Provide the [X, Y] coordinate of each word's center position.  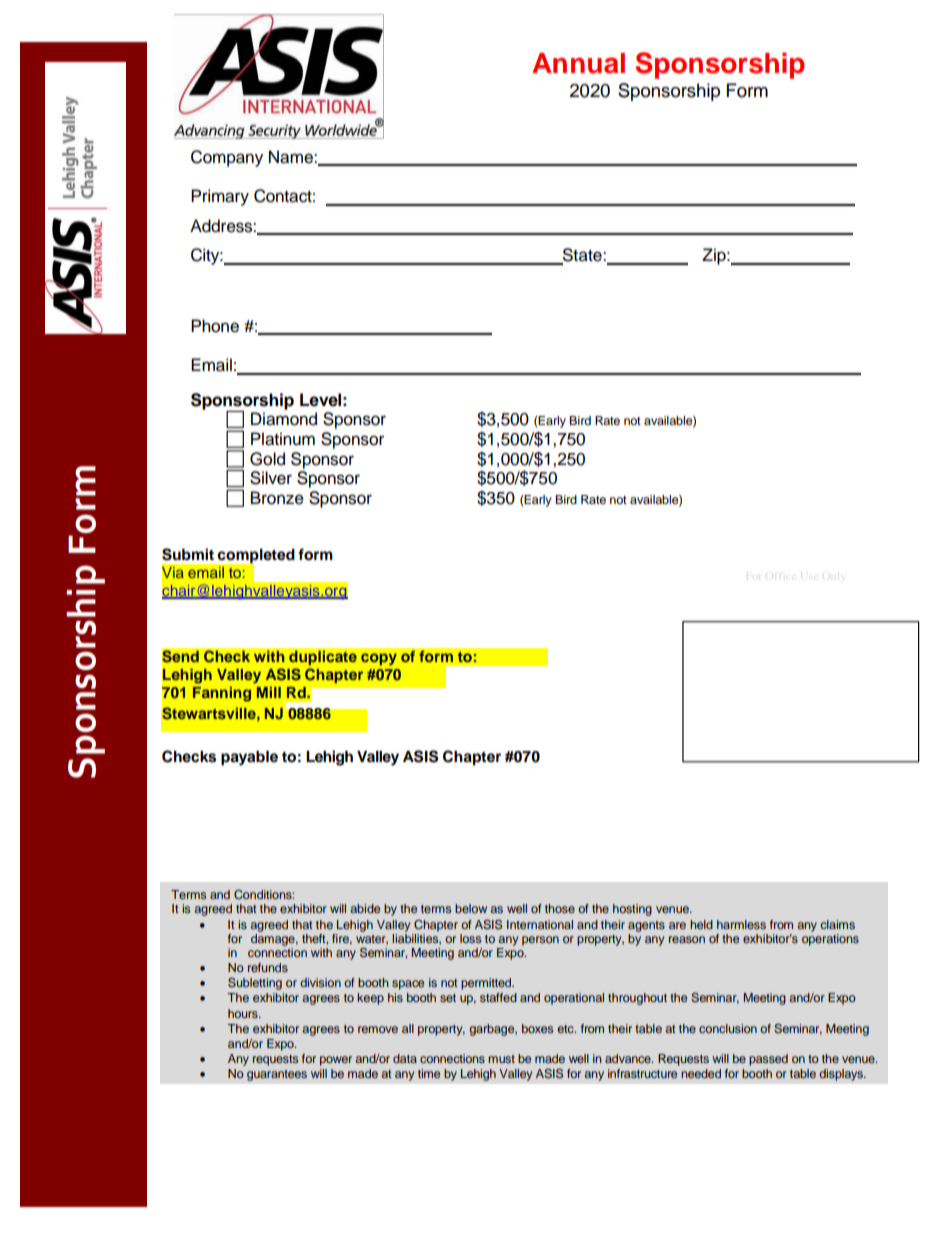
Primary [220, 197]
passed [768, 1060]
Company [227, 158]
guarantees [277, 1075]
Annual [578, 63]
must [501, 1059]
